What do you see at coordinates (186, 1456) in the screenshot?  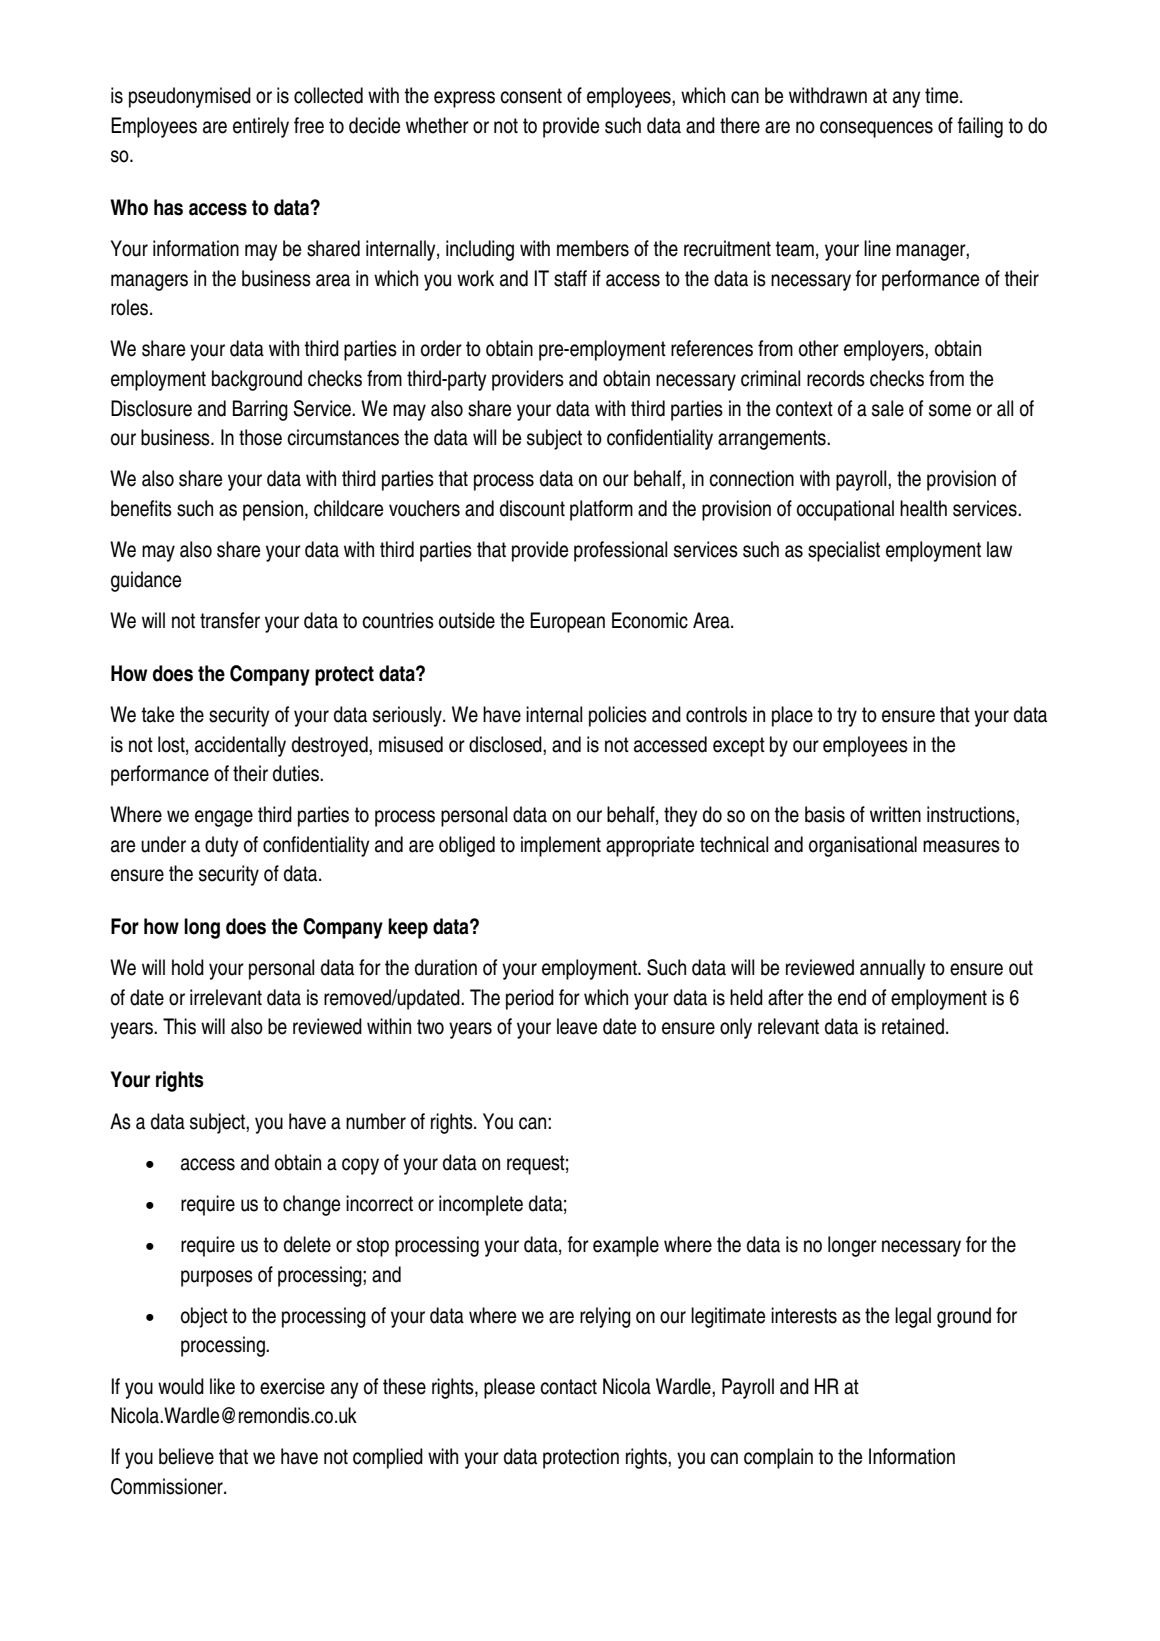 I see `believe` at bounding box center [186, 1456].
